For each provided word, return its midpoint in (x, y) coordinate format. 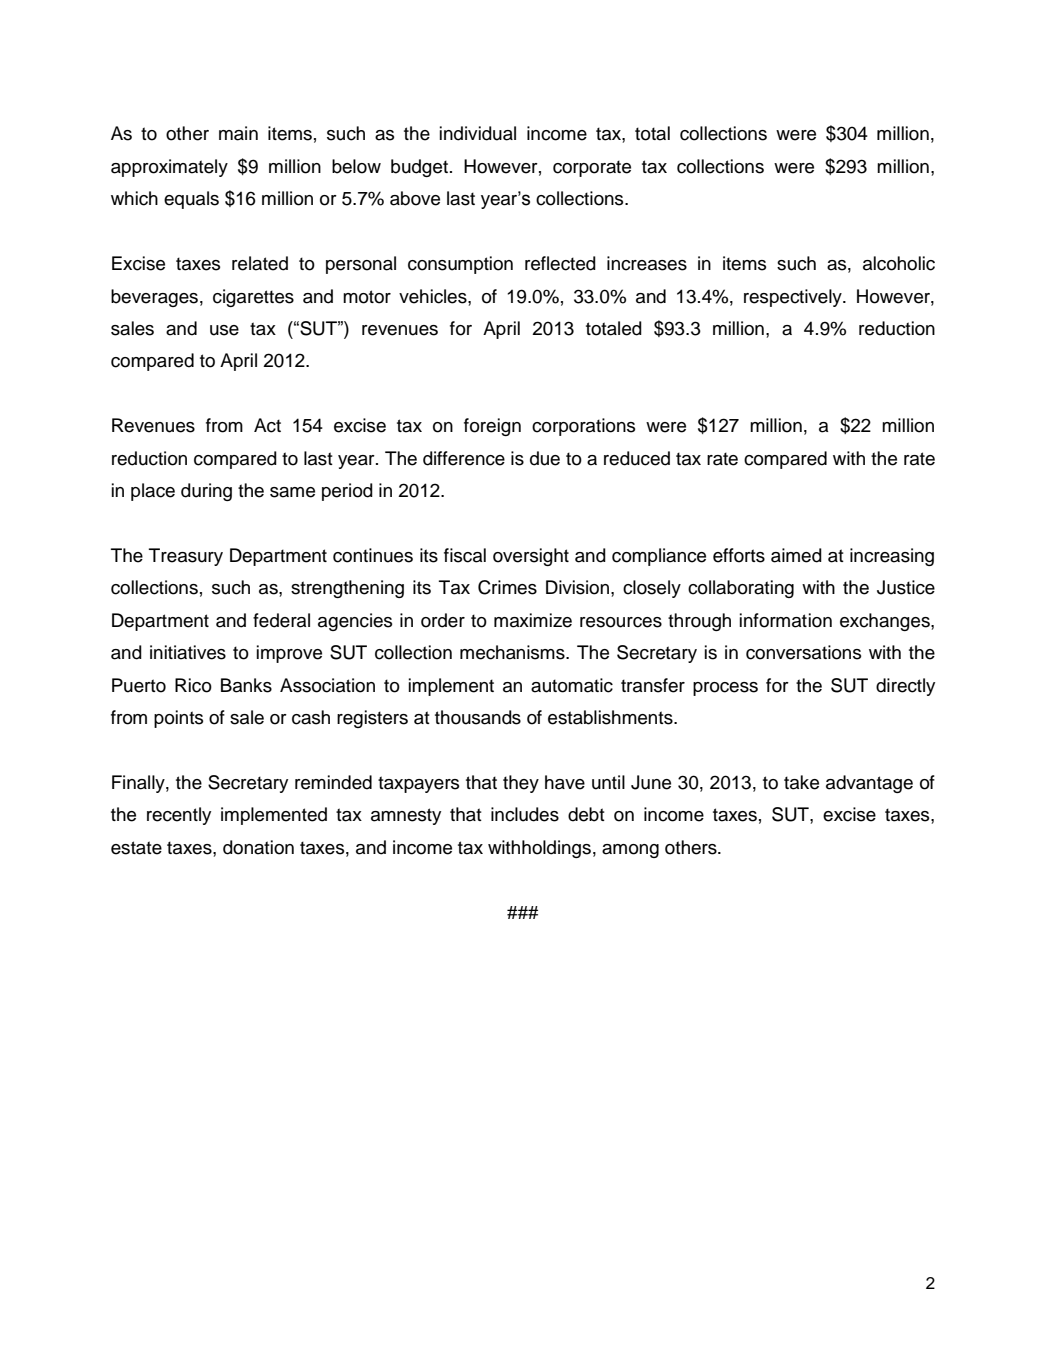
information (786, 620)
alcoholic (899, 263)
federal (281, 620)
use (224, 330)
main (238, 133)
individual (478, 133)
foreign (492, 427)
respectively (794, 298)
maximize (533, 620)
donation (258, 847)
